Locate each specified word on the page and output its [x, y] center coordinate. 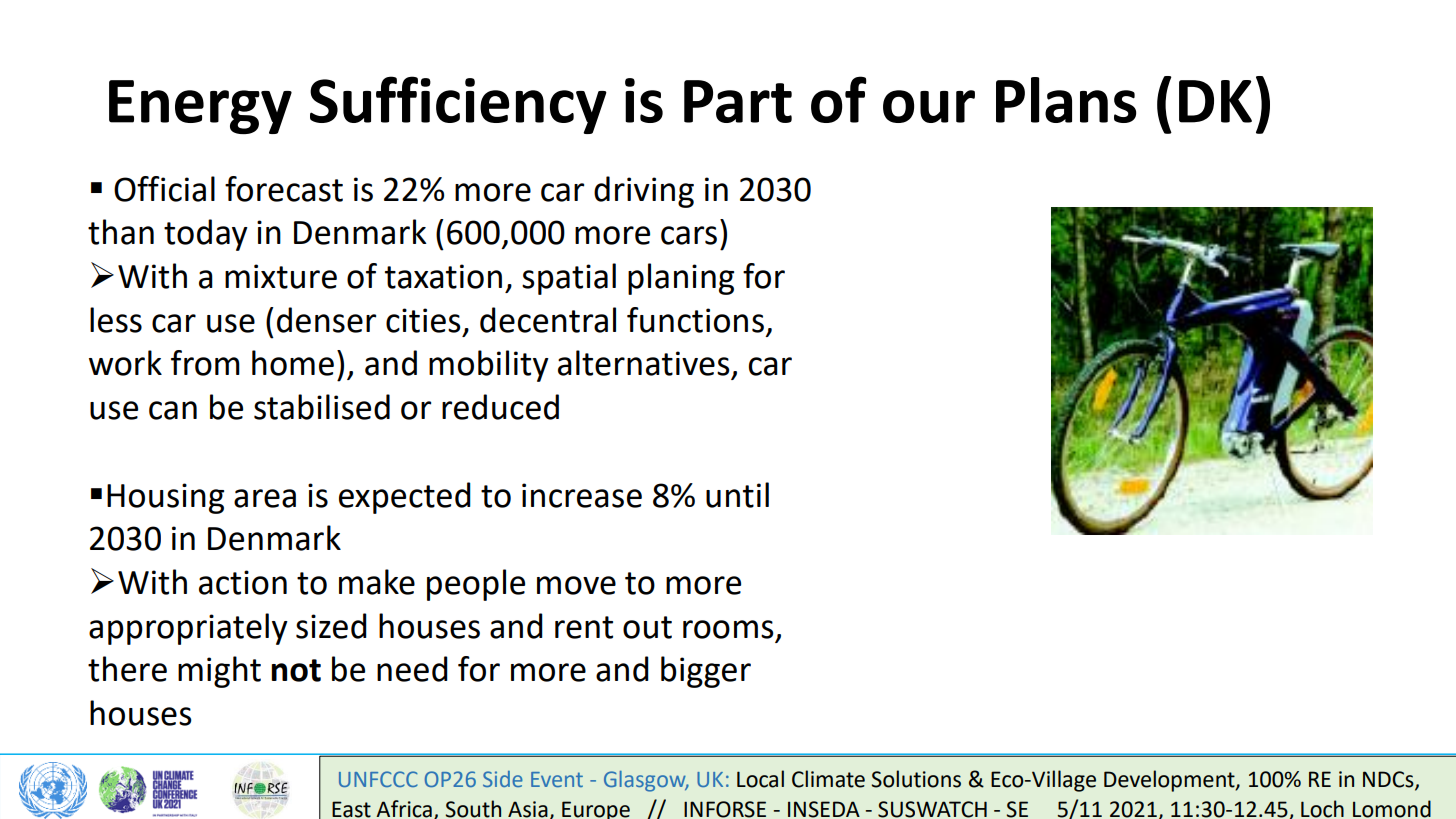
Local [760, 779]
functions [695, 320]
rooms [728, 629]
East [351, 809]
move [576, 585]
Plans [1066, 100]
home [293, 363]
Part [738, 101]
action [243, 582]
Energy [200, 107]
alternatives [644, 363]
